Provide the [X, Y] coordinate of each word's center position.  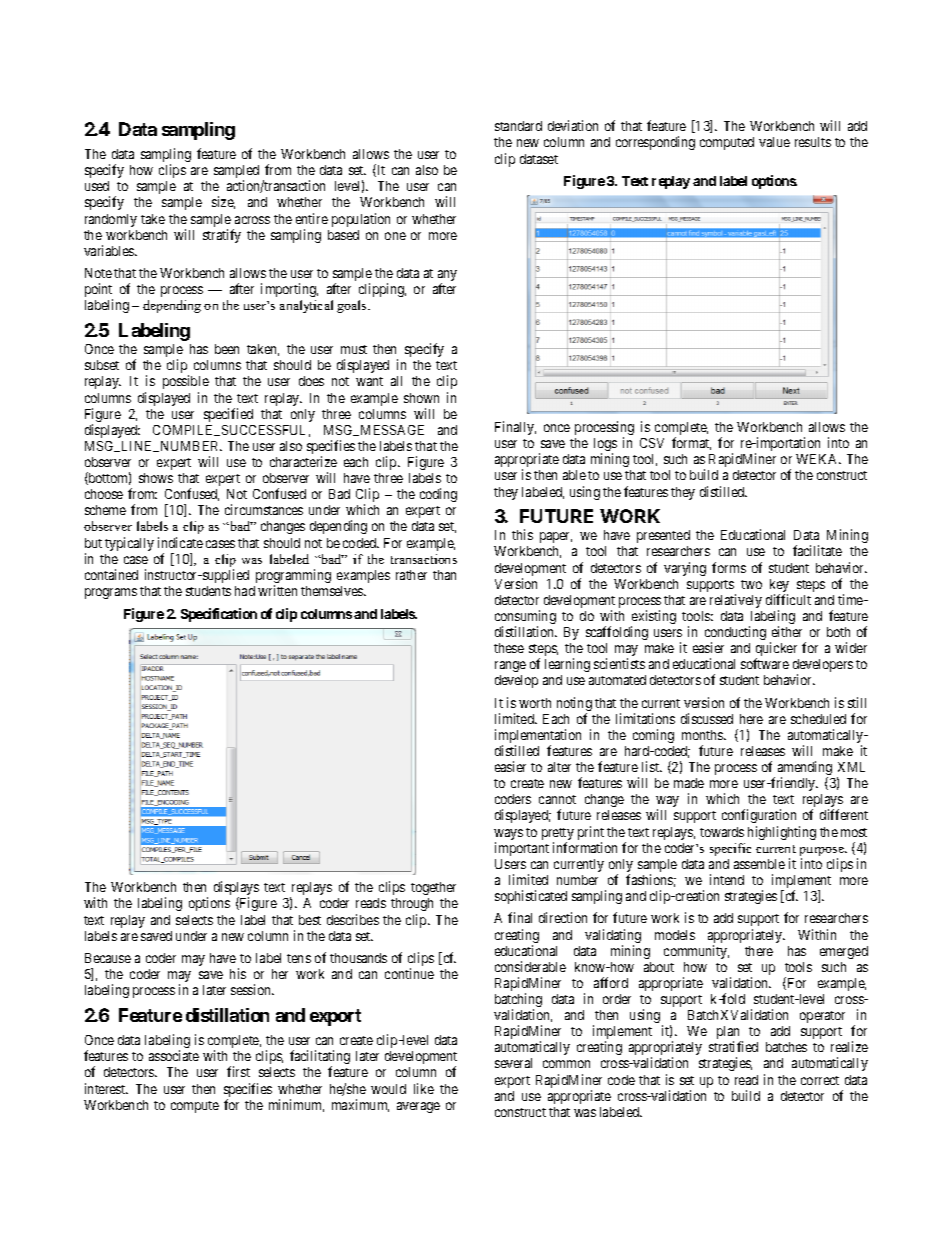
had [245, 591]
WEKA [818, 459]
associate [174, 1055]
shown [421, 398]
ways [508, 836]
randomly [111, 220]
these [509, 648]
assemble [759, 864]
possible [186, 382]
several [513, 1063]
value [774, 142]
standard [518, 126]
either [787, 631]
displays [236, 889]
